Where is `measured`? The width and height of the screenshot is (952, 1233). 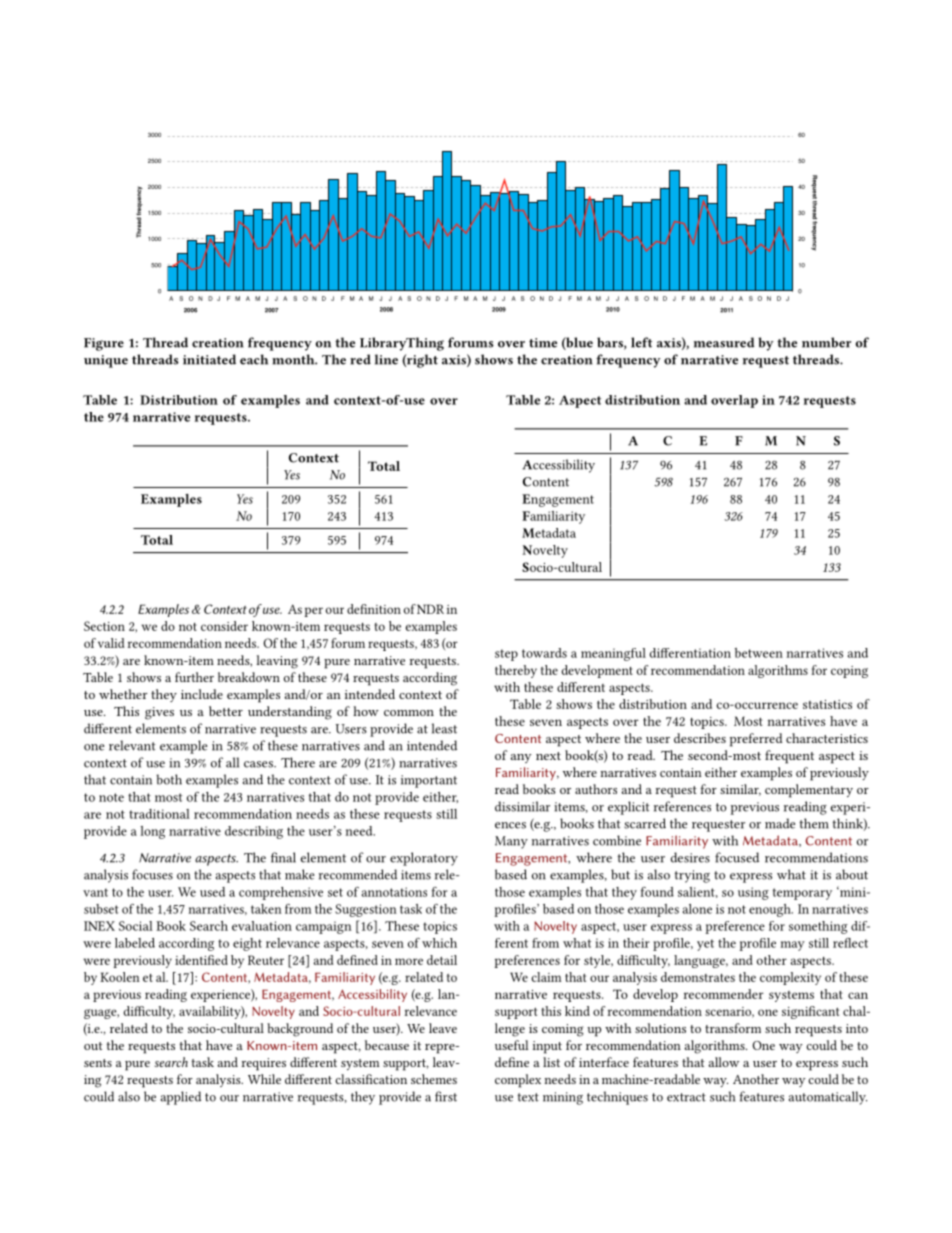
measured is located at coordinates (724, 342).
